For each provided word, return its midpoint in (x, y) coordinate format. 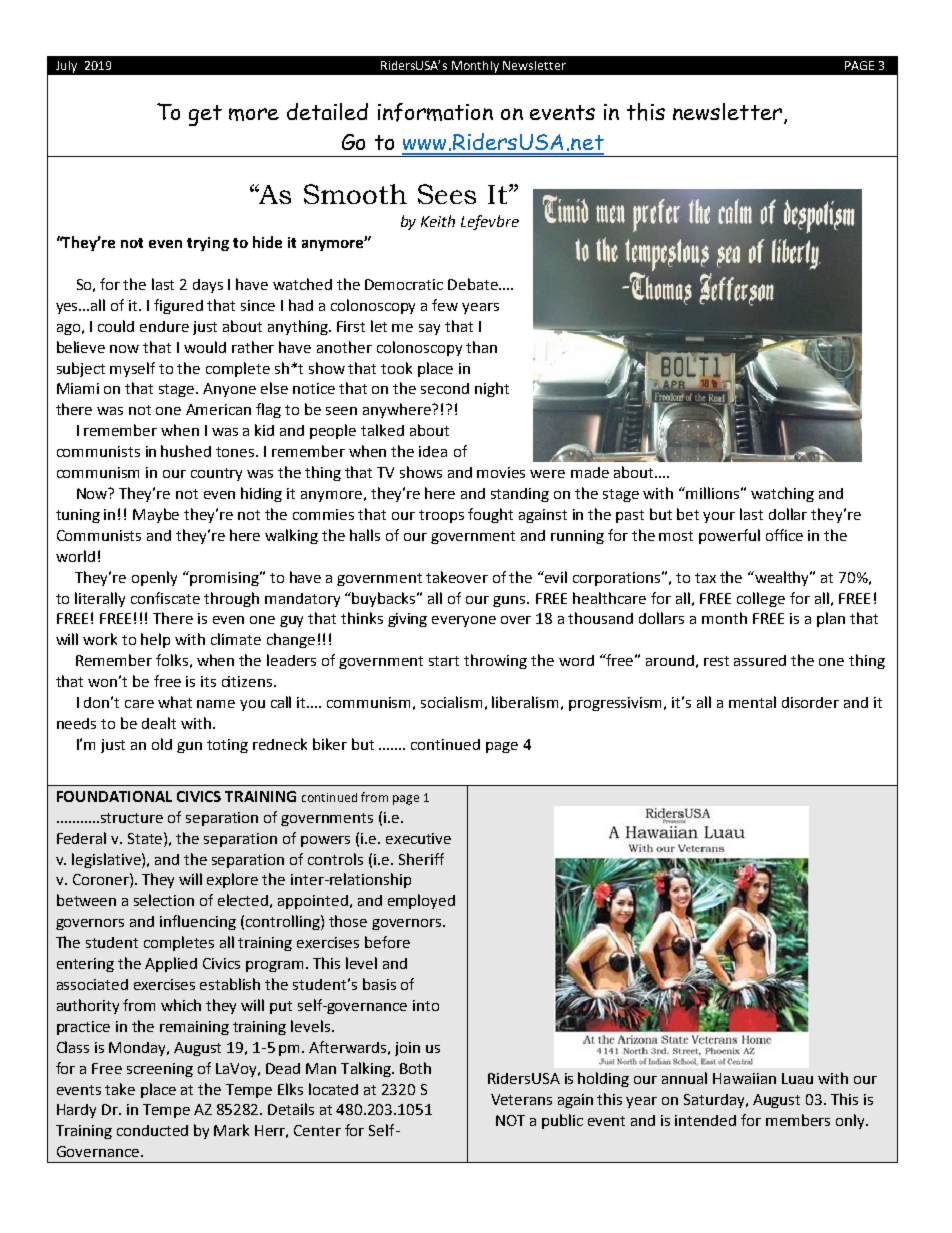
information (435, 112)
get (205, 115)
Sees (447, 194)
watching (782, 494)
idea (433, 451)
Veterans (521, 1099)
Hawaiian (744, 1078)
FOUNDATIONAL (114, 796)
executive (418, 838)
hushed (186, 451)
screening (160, 1070)
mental (752, 702)
